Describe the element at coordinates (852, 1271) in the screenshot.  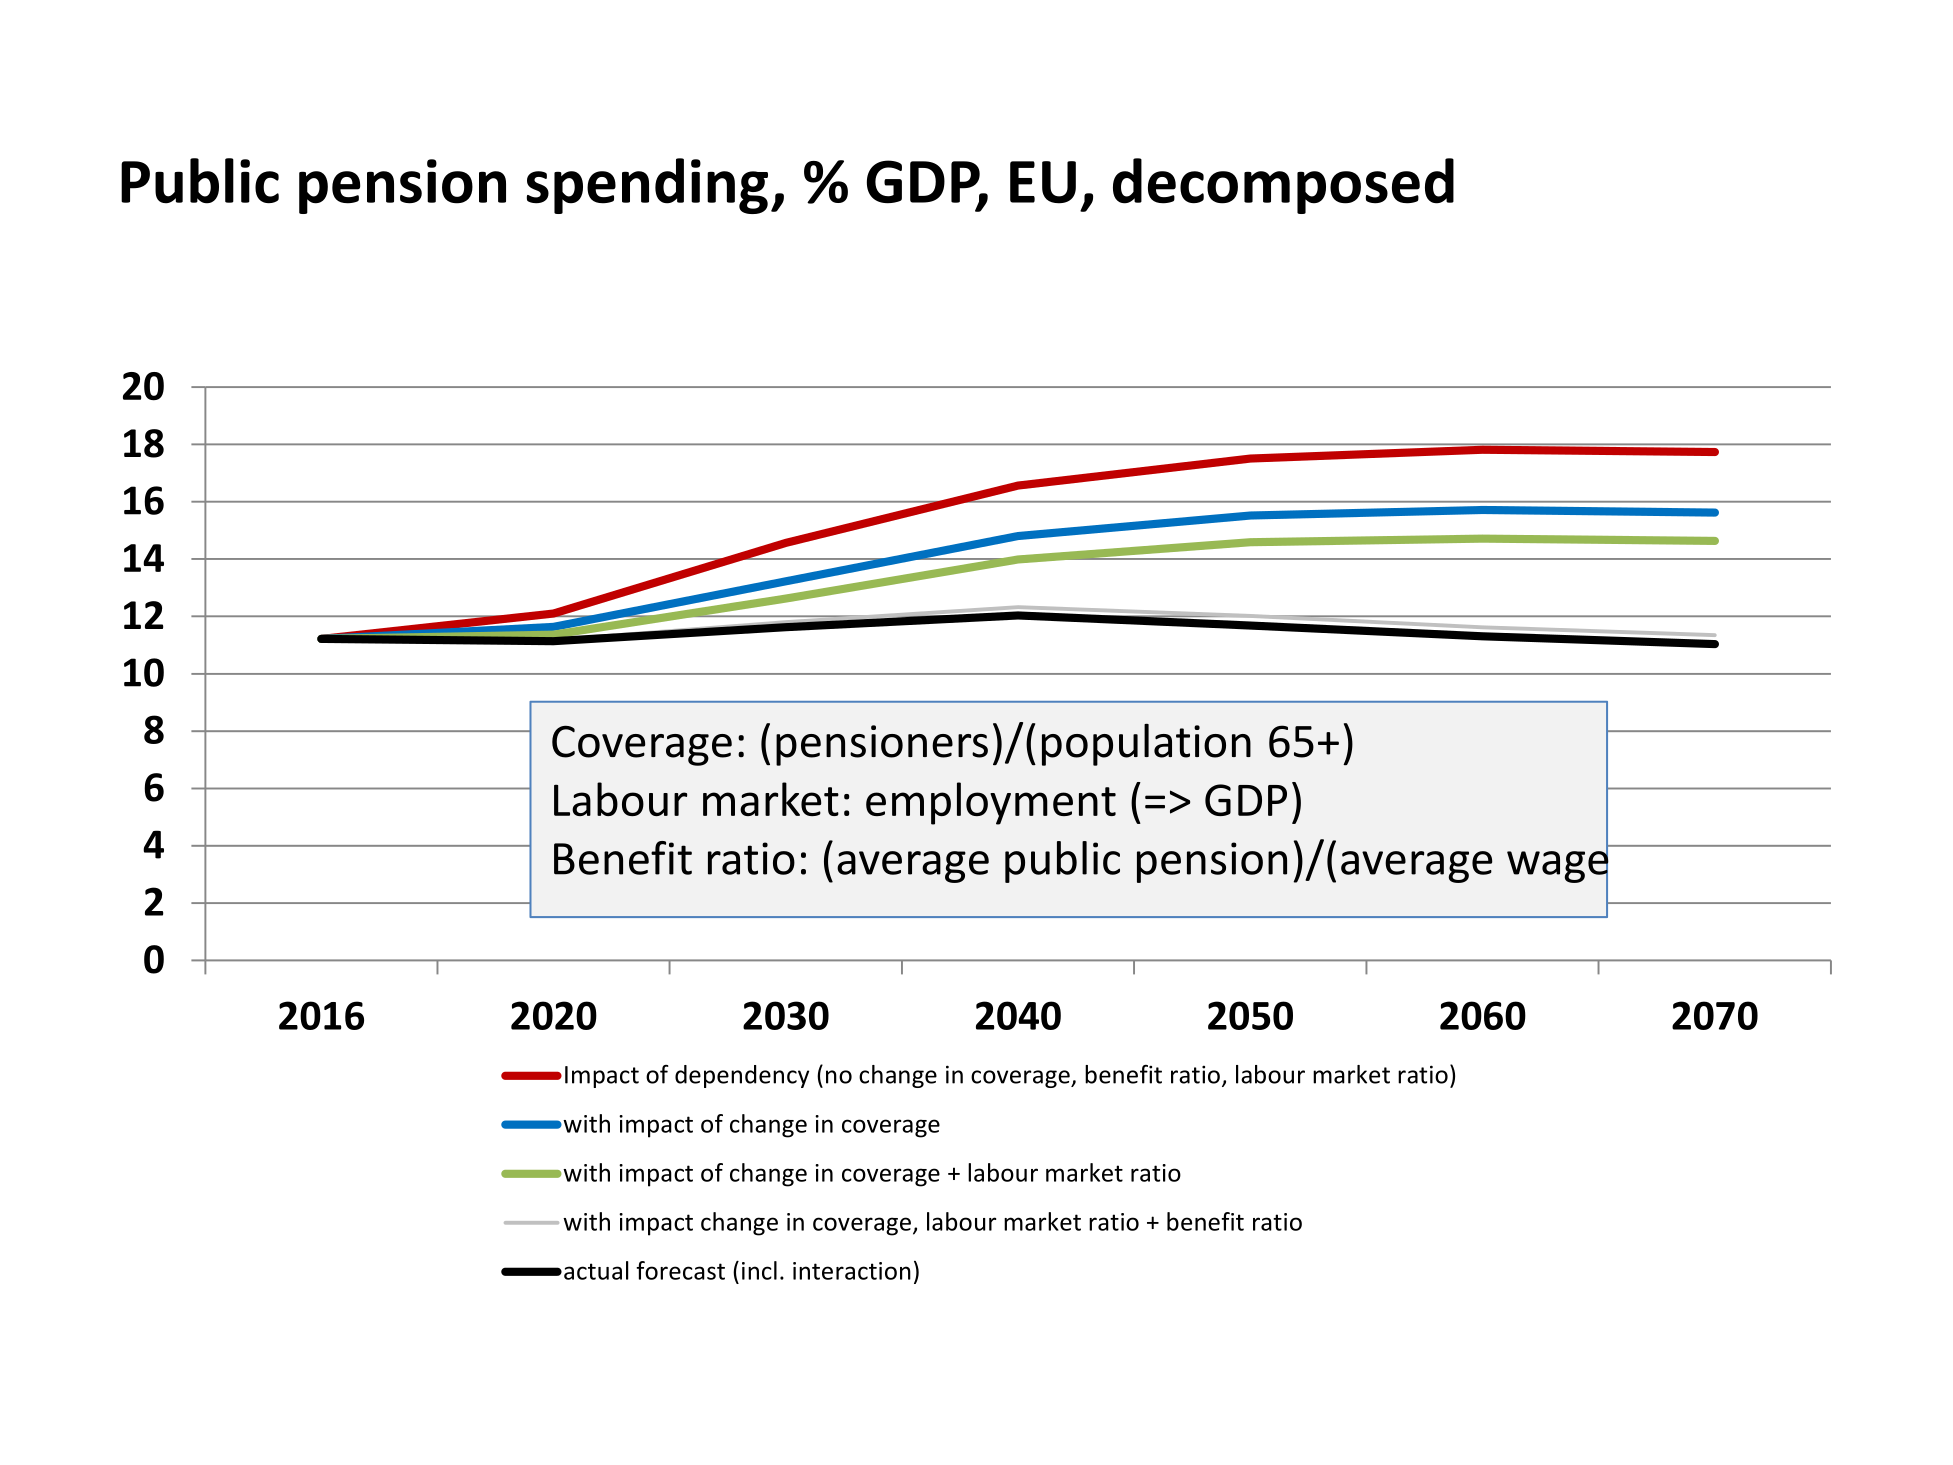
I see `interaction` at that location.
